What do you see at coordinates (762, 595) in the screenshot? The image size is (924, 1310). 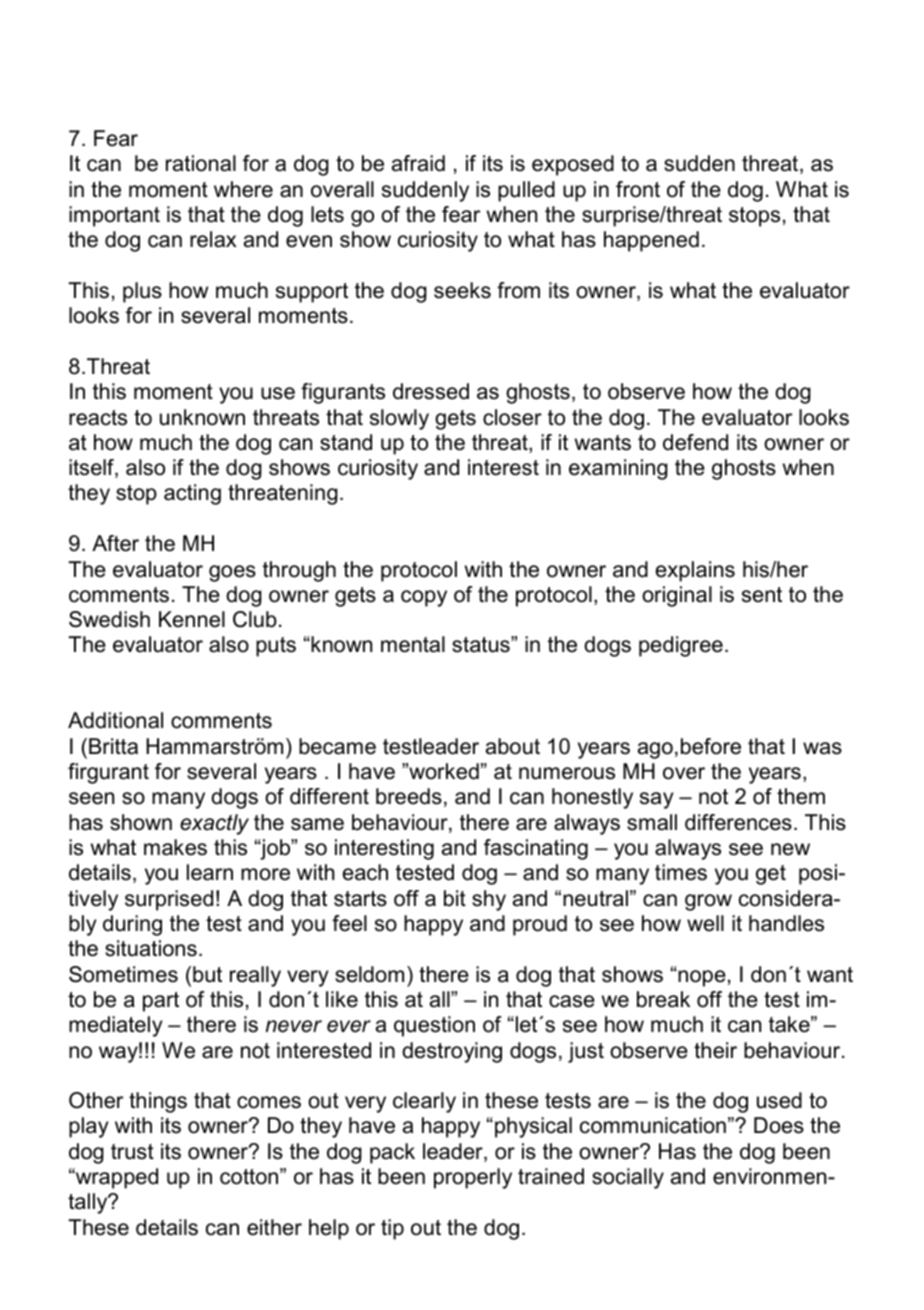 I see `sent` at bounding box center [762, 595].
